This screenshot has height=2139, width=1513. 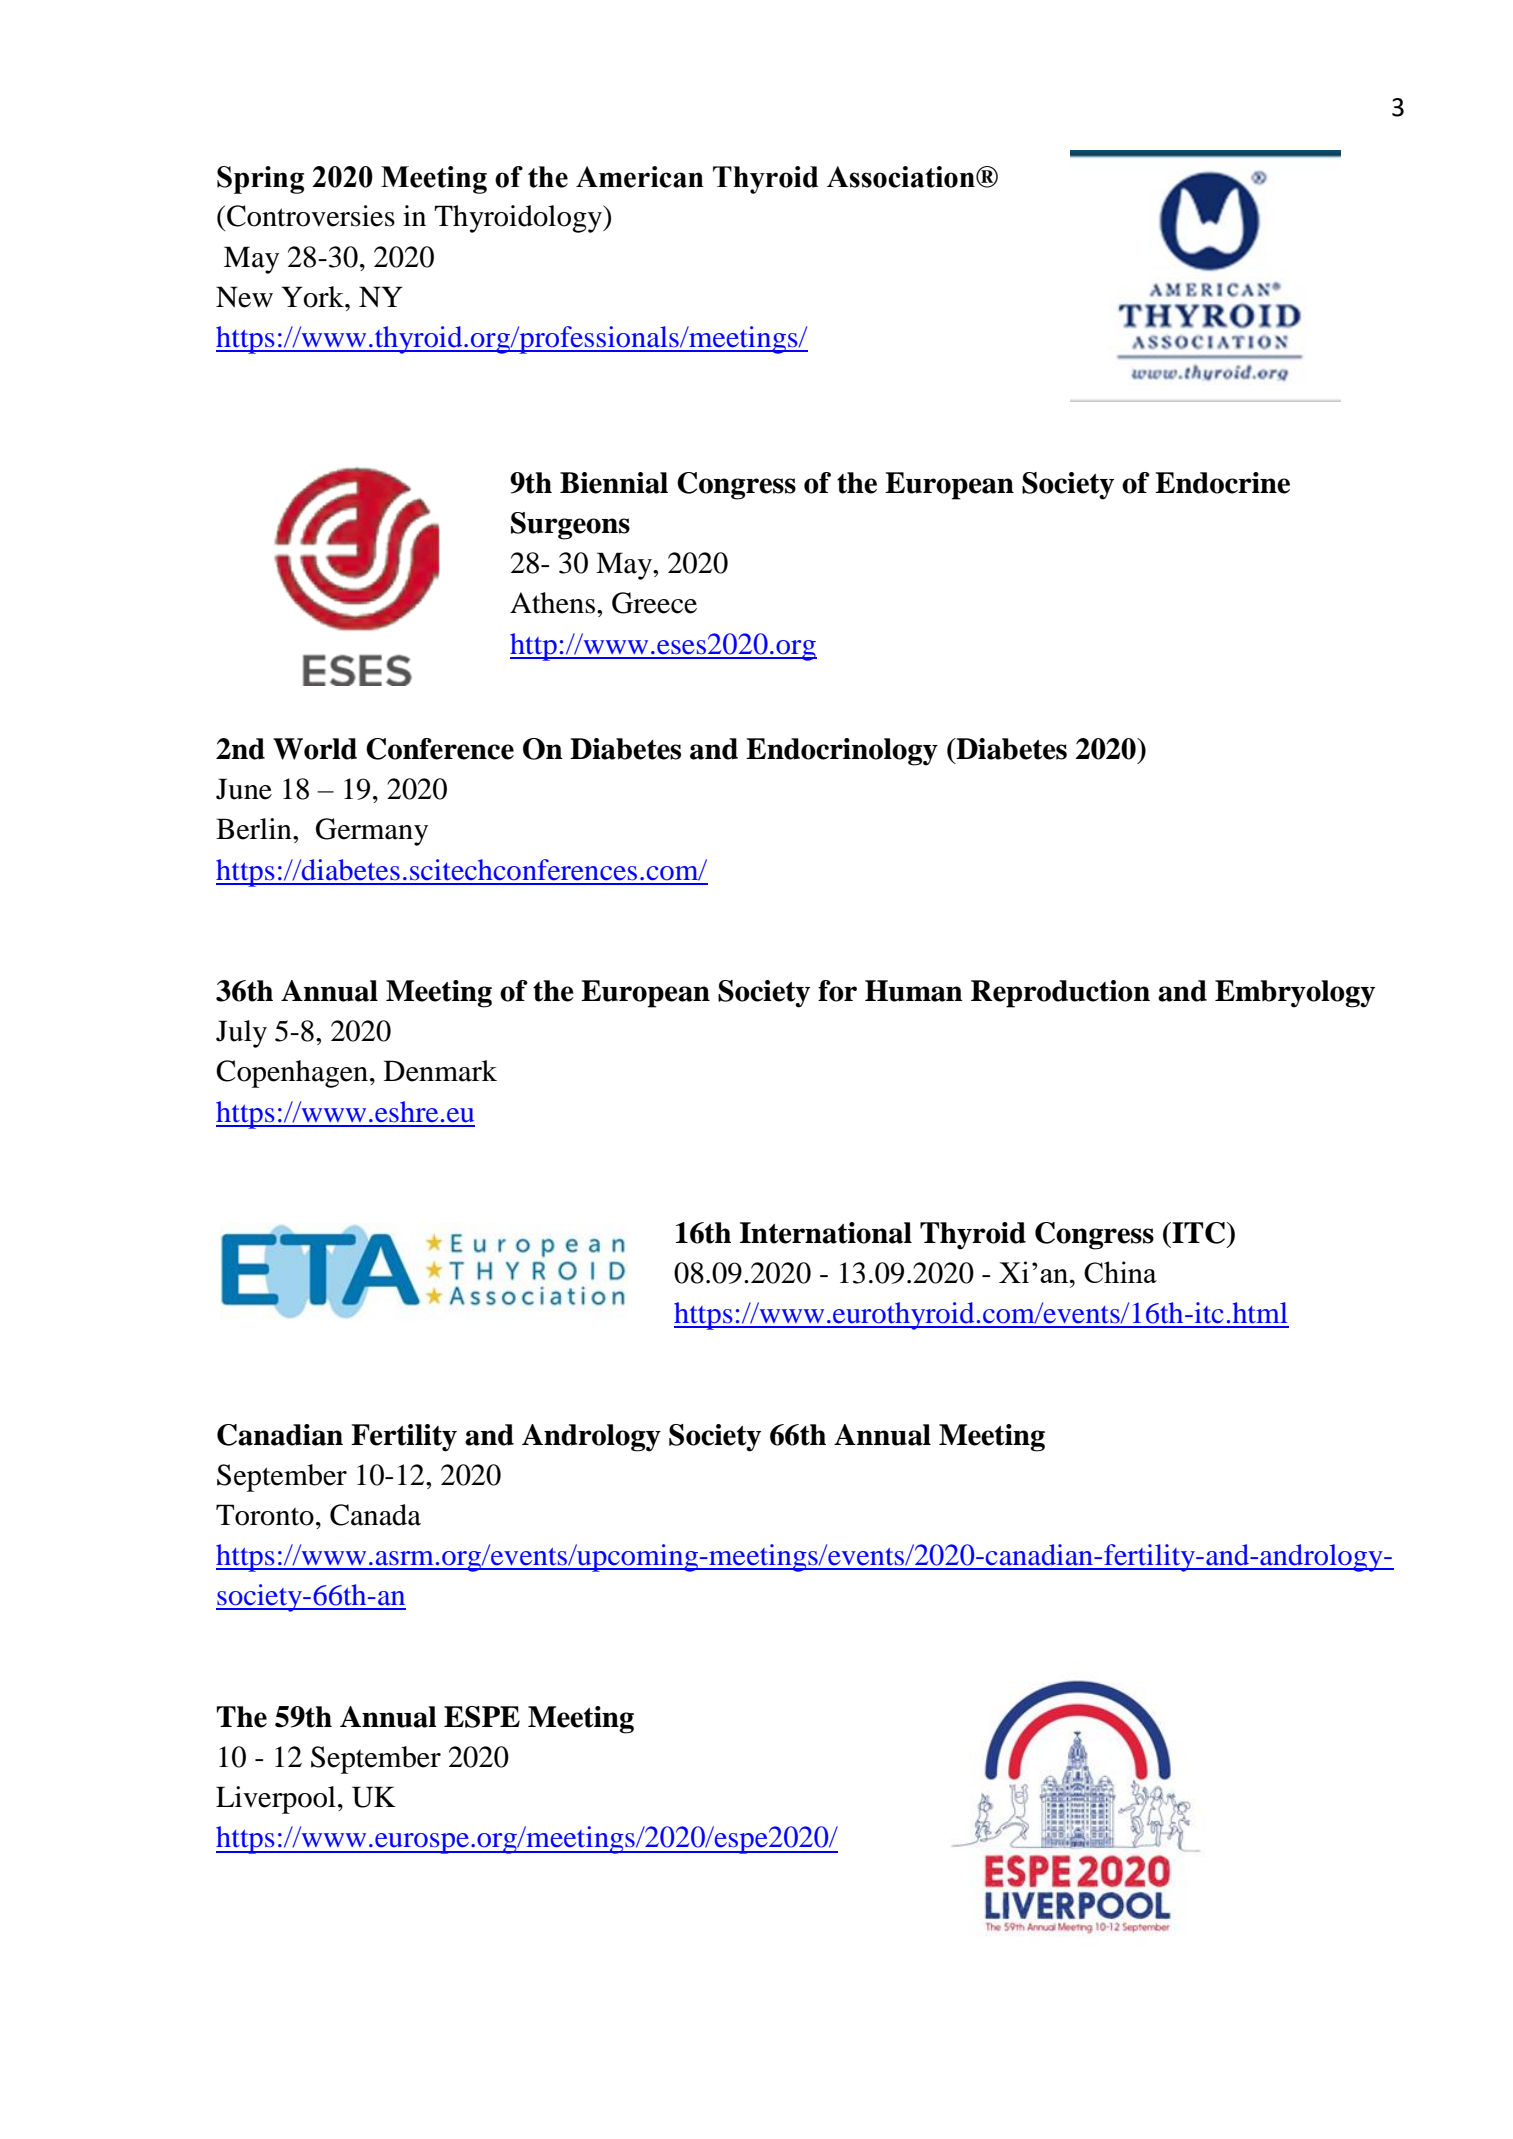 I want to click on Endocrinology, so click(x=842, y=752).
